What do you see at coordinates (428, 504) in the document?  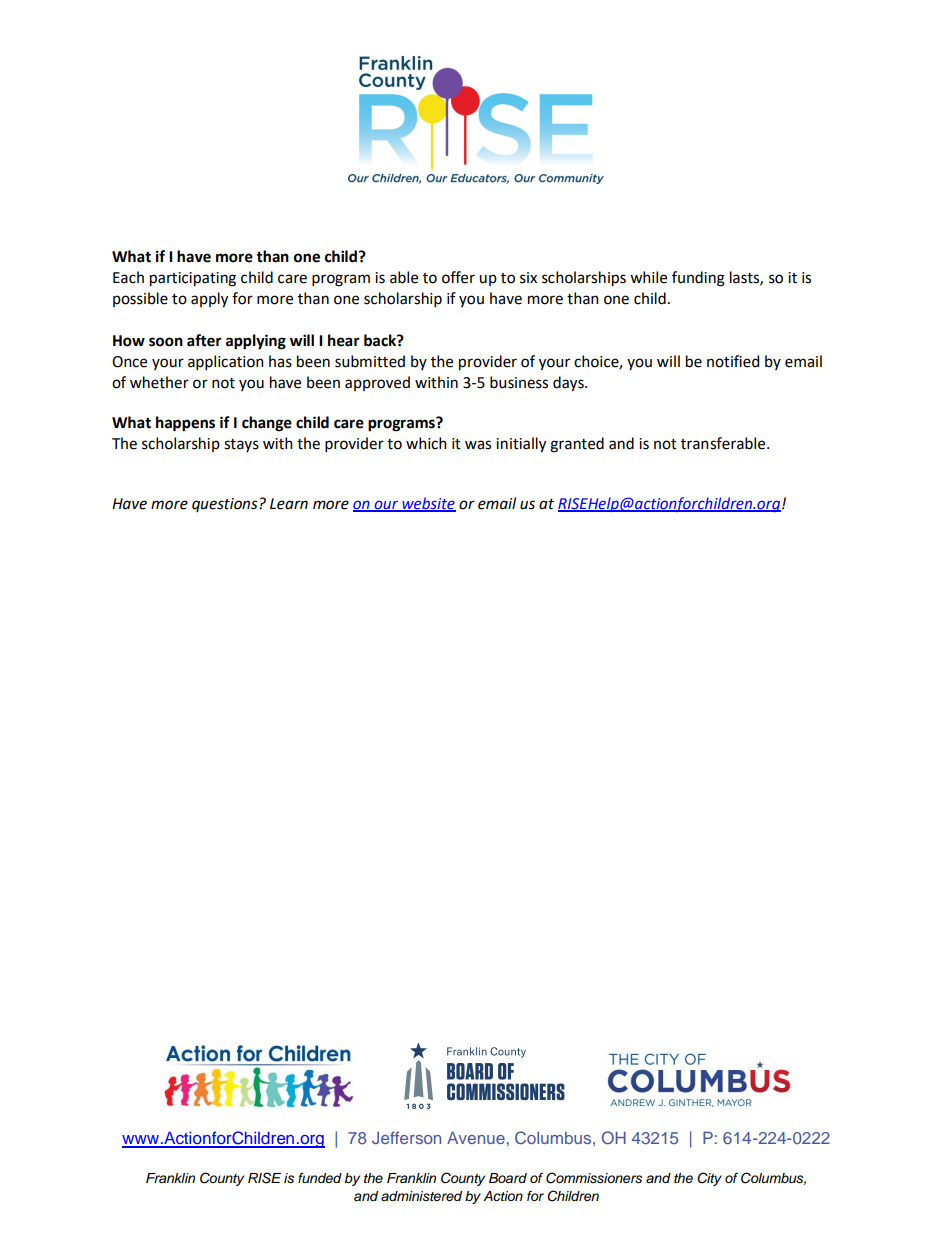 I see `website` at bounding box center [428, 504].
